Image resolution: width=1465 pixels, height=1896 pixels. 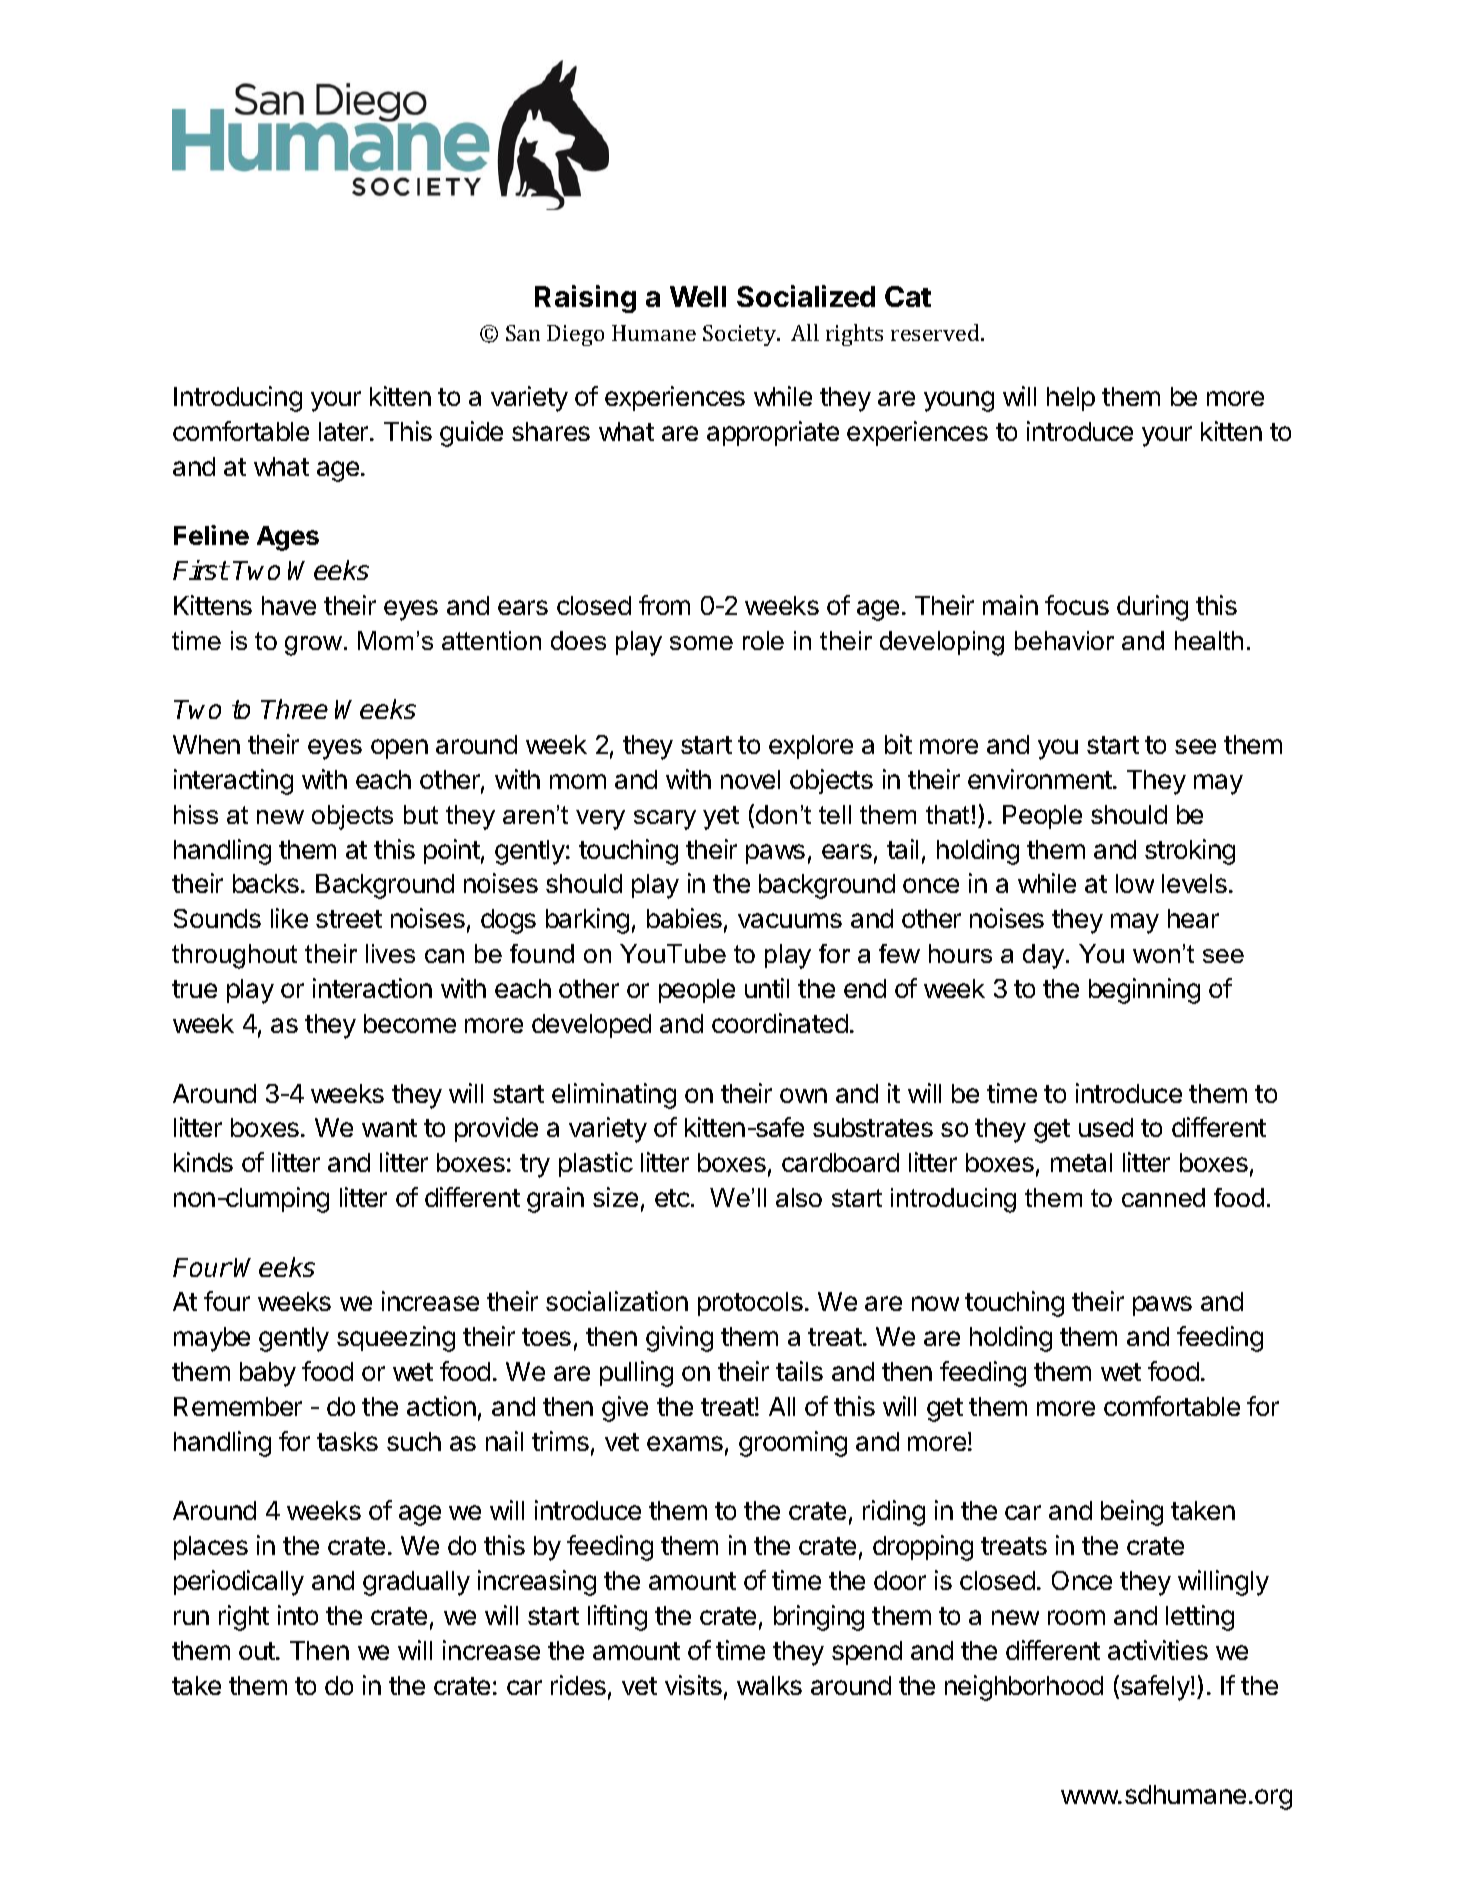 What do you see at coordinates (767, 988) in the document?
I see `until` at bounding box center [767, 988].
